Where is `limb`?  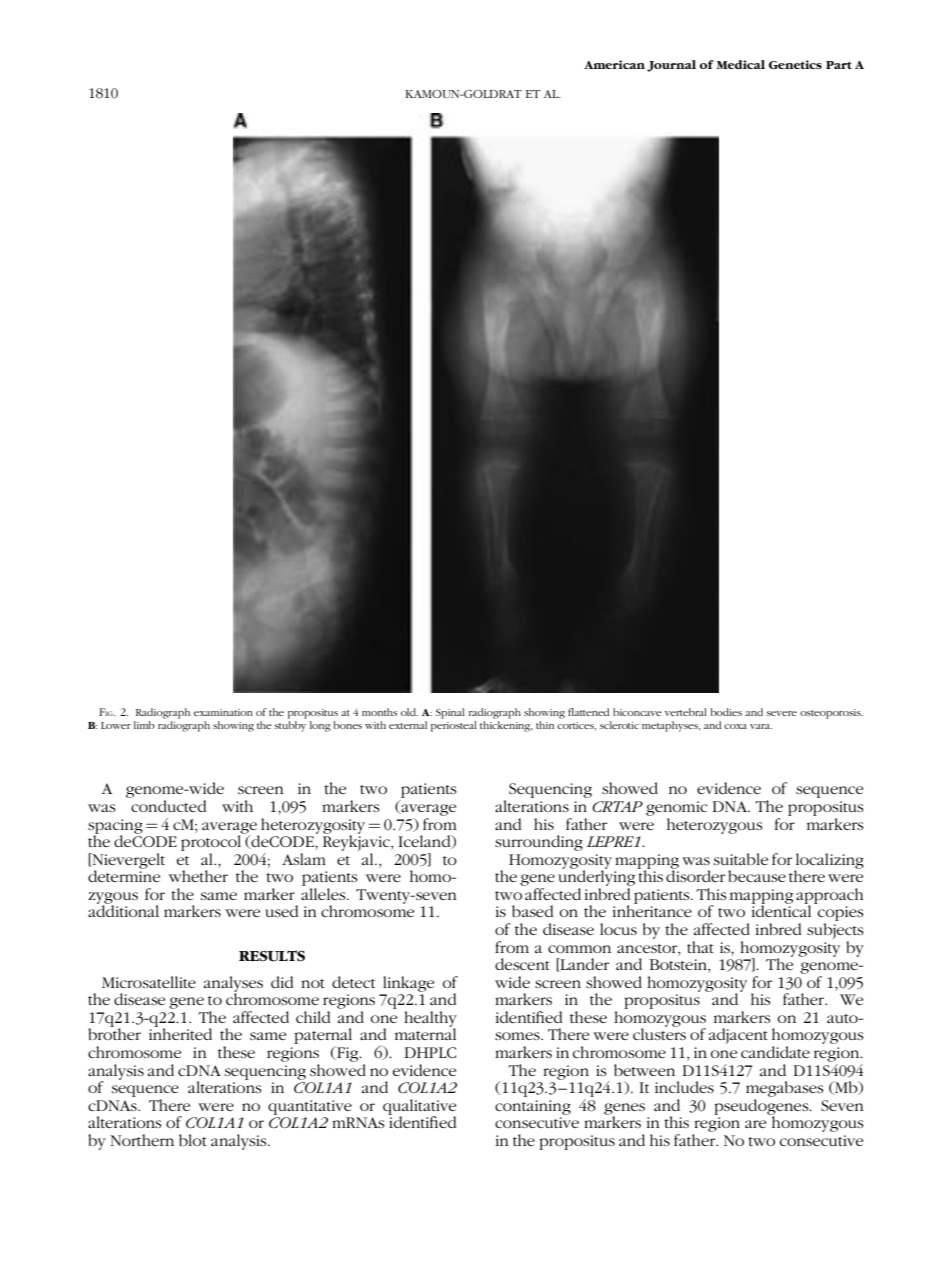
limb is located at coordinates (144, 725).
